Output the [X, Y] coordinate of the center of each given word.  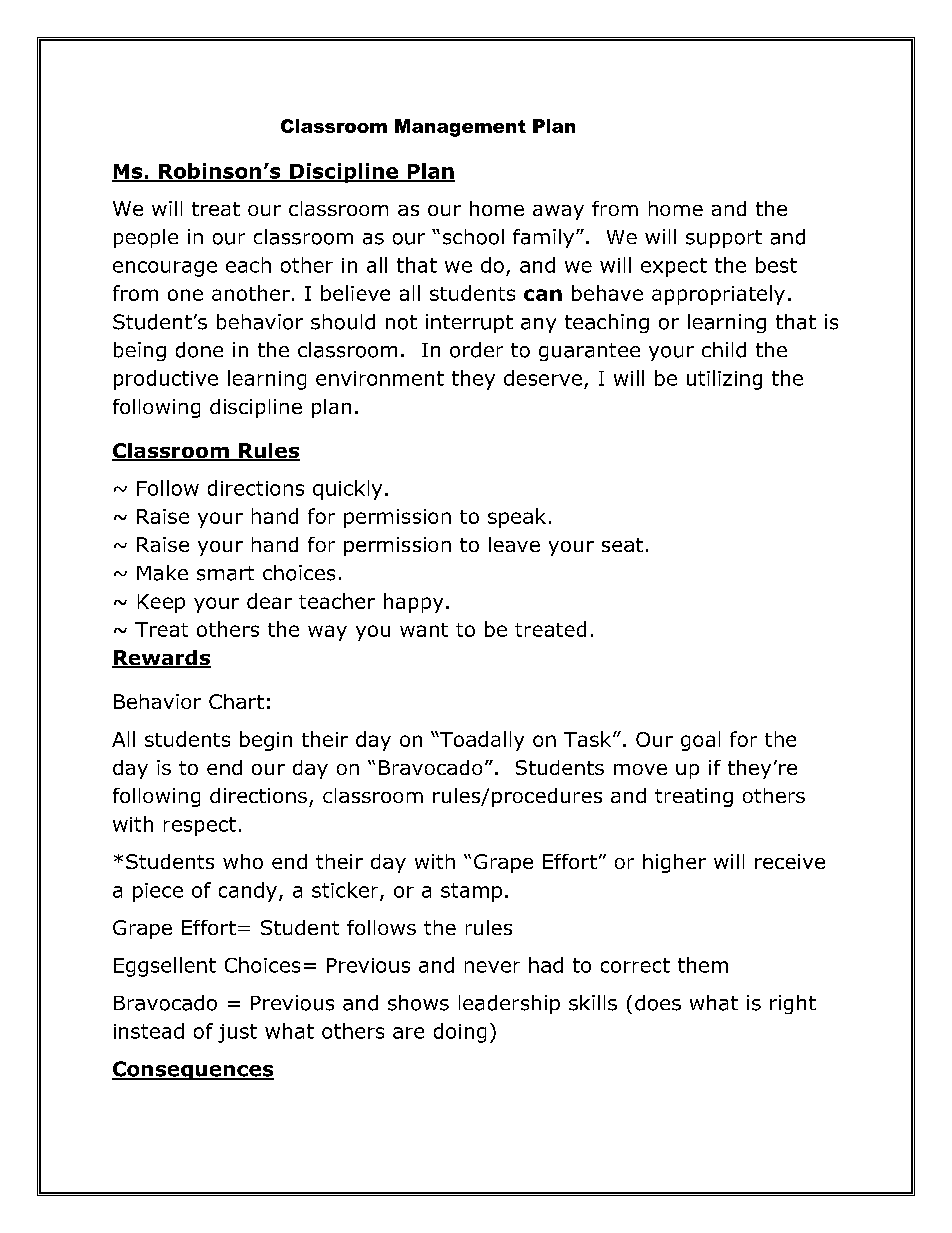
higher [674, 863]
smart [225, 573]
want [424, 630]
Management [460, 128]
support [724, 239]
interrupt [469, 323]
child [724, 350]
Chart [236, 701]
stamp [471, 892]
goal [700, 741]
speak [517, 518]
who [243, 861]
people [146, 238]
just [237, 1033]
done [199, 350]
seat [622, 545]
